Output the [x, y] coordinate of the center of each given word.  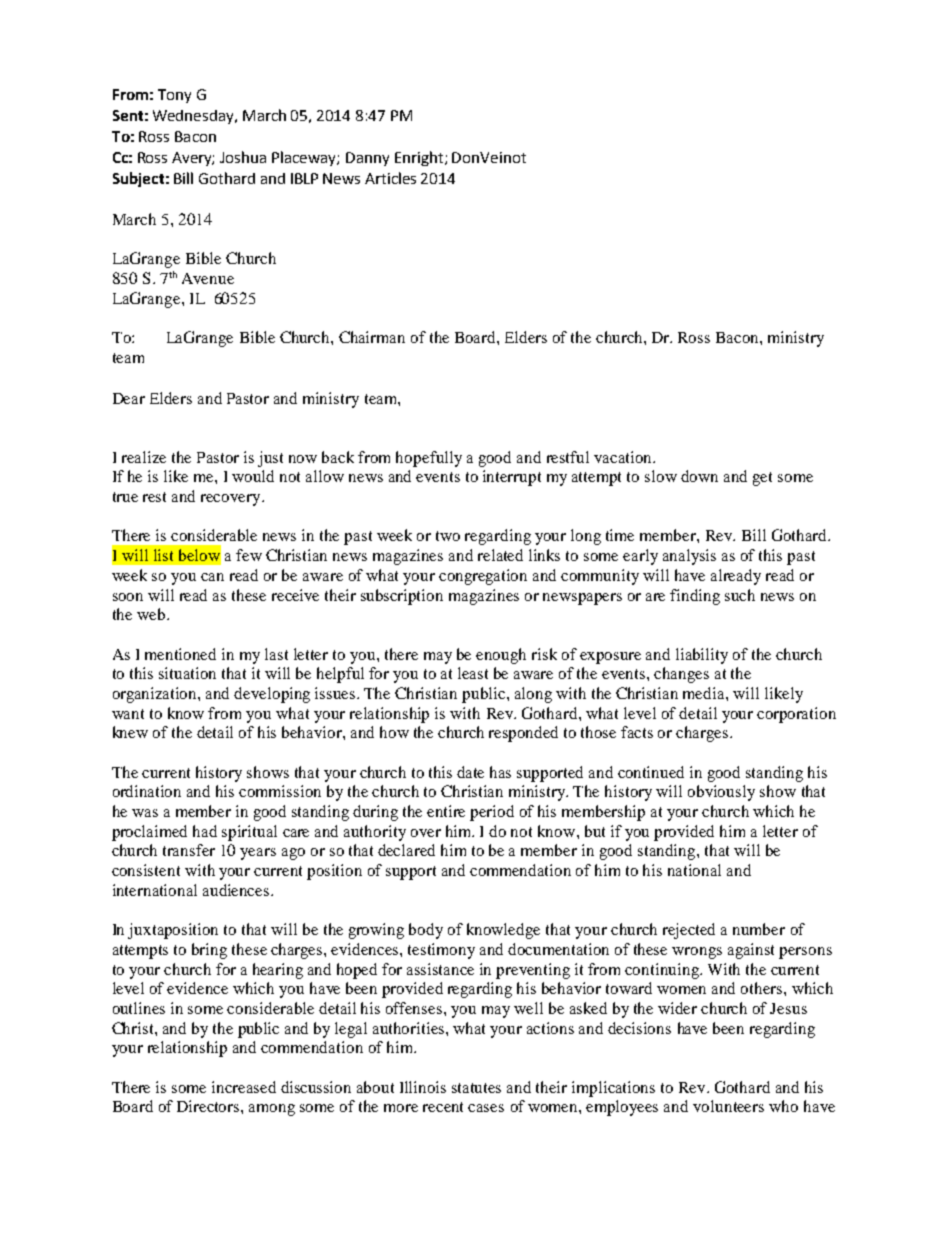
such [740, 595]
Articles [390, 178]
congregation [483, 577]
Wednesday [195, 117]
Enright [420, 158]
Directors [209, 1106]
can [212, 577]
